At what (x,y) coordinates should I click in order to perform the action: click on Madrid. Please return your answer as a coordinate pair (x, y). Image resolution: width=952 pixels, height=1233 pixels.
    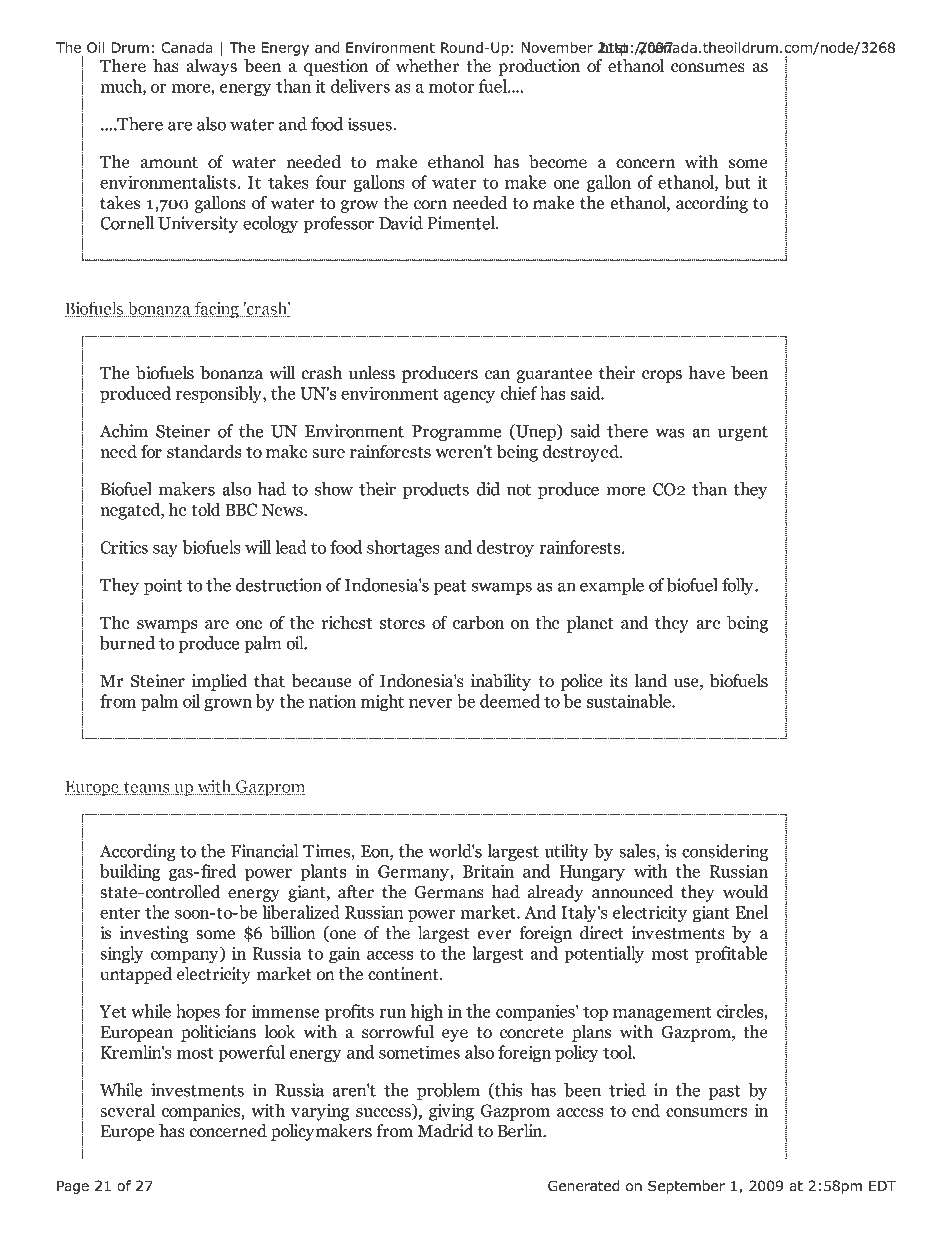
    Looking at the image, I should click on (446, 1131).
